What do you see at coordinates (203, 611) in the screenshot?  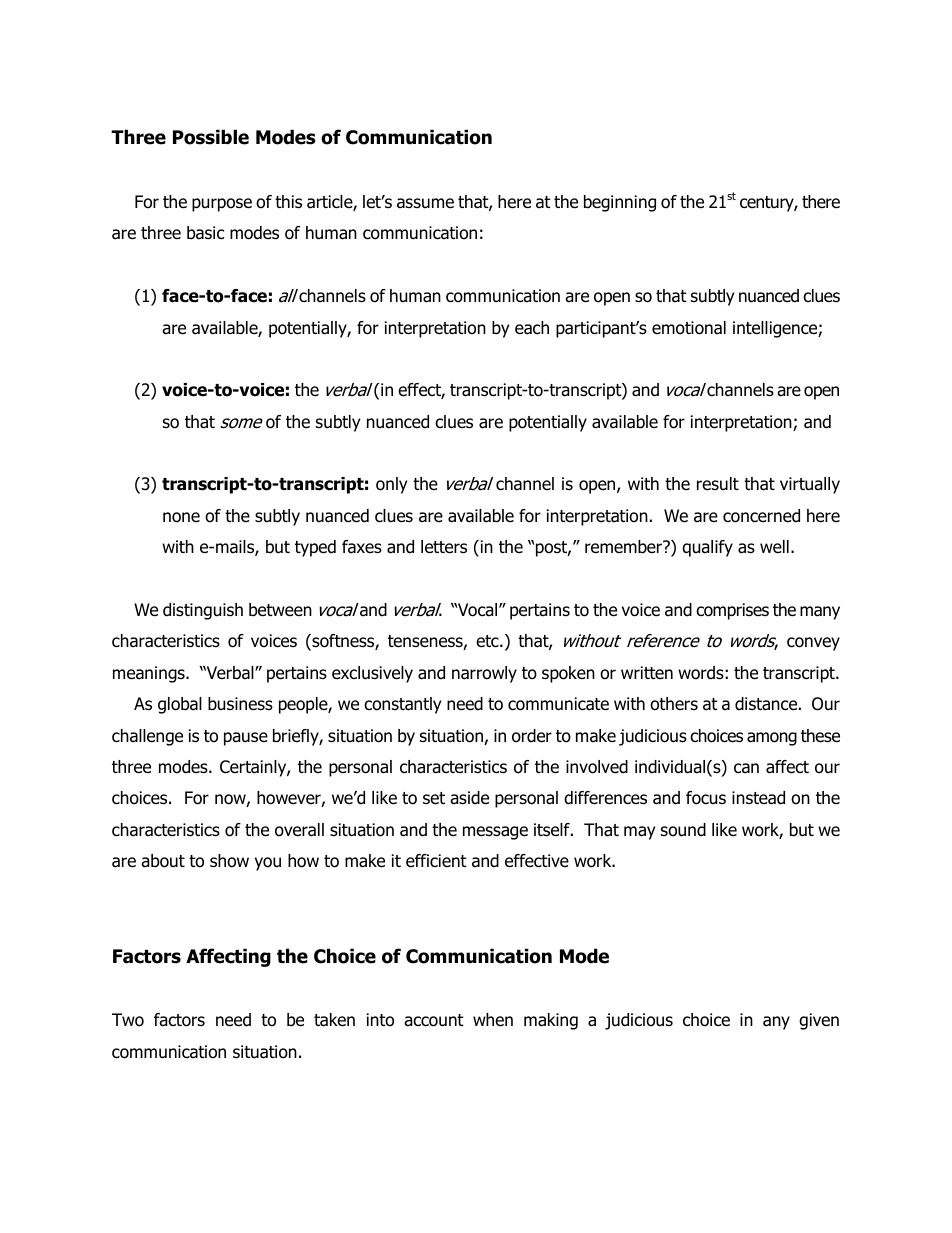 I see `distinguish` at bounding box center [203, 611].
